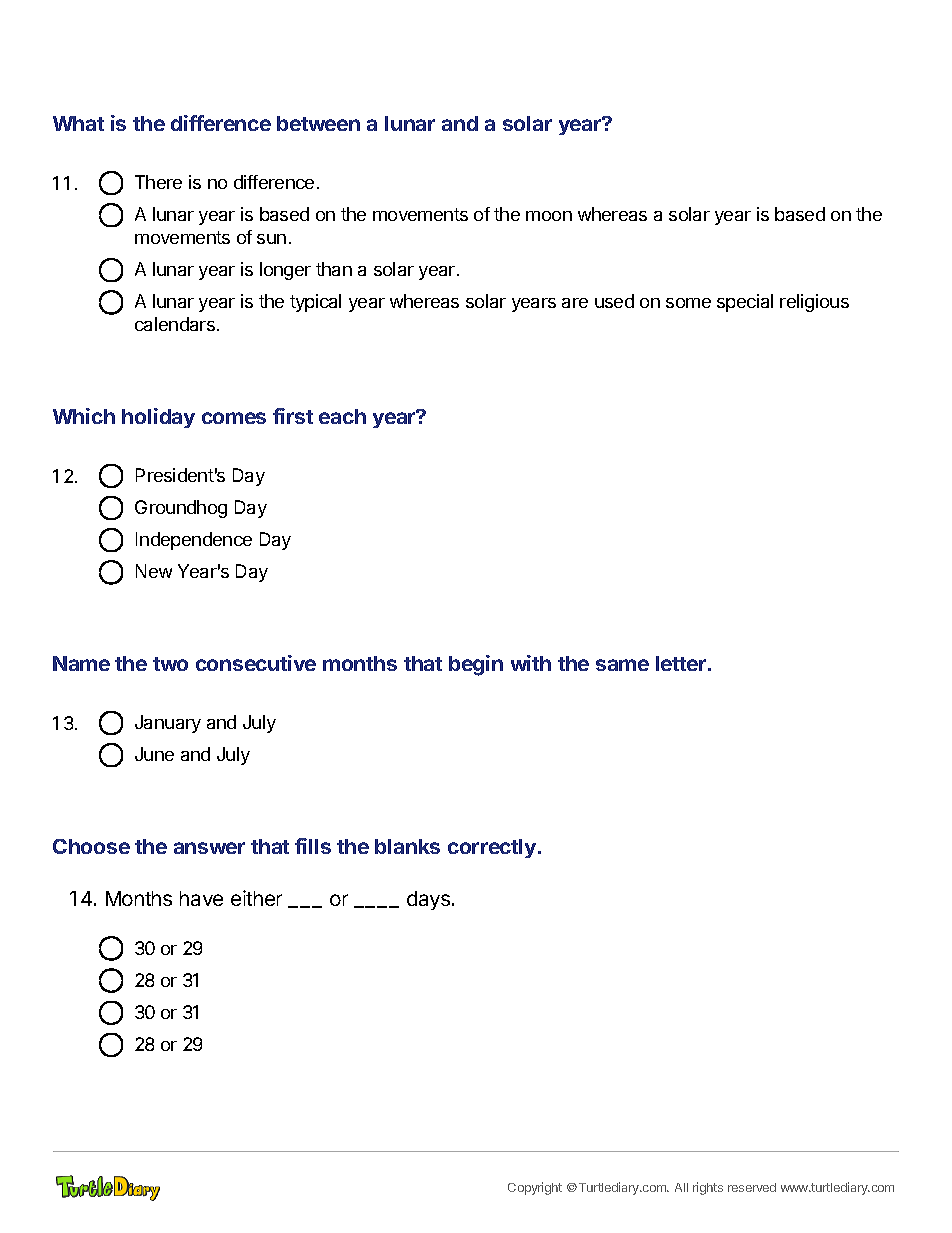  I want to click on There, so click(158, 182).
